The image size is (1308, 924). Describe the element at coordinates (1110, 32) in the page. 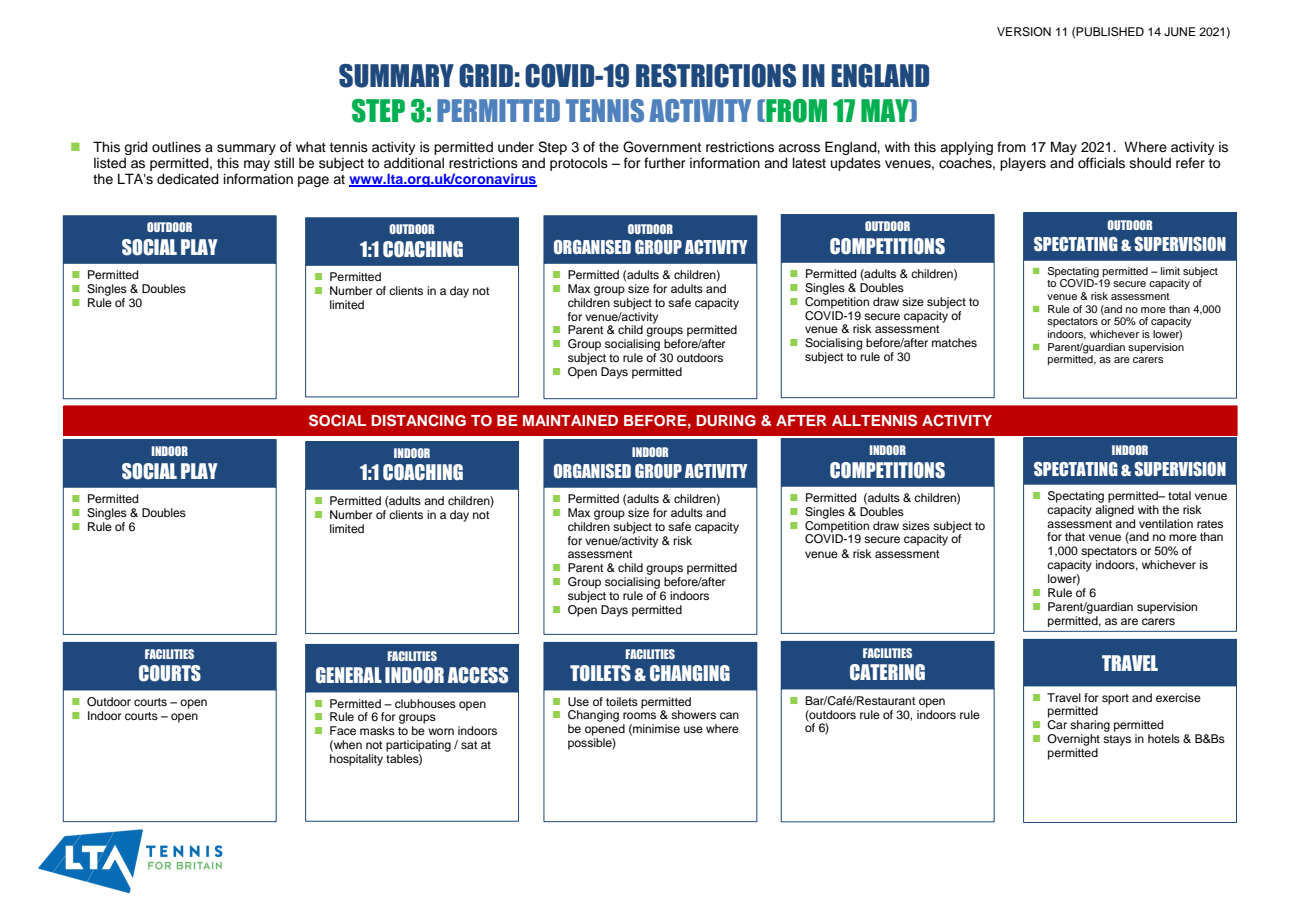

I see `PUBLISHED` at that location.
